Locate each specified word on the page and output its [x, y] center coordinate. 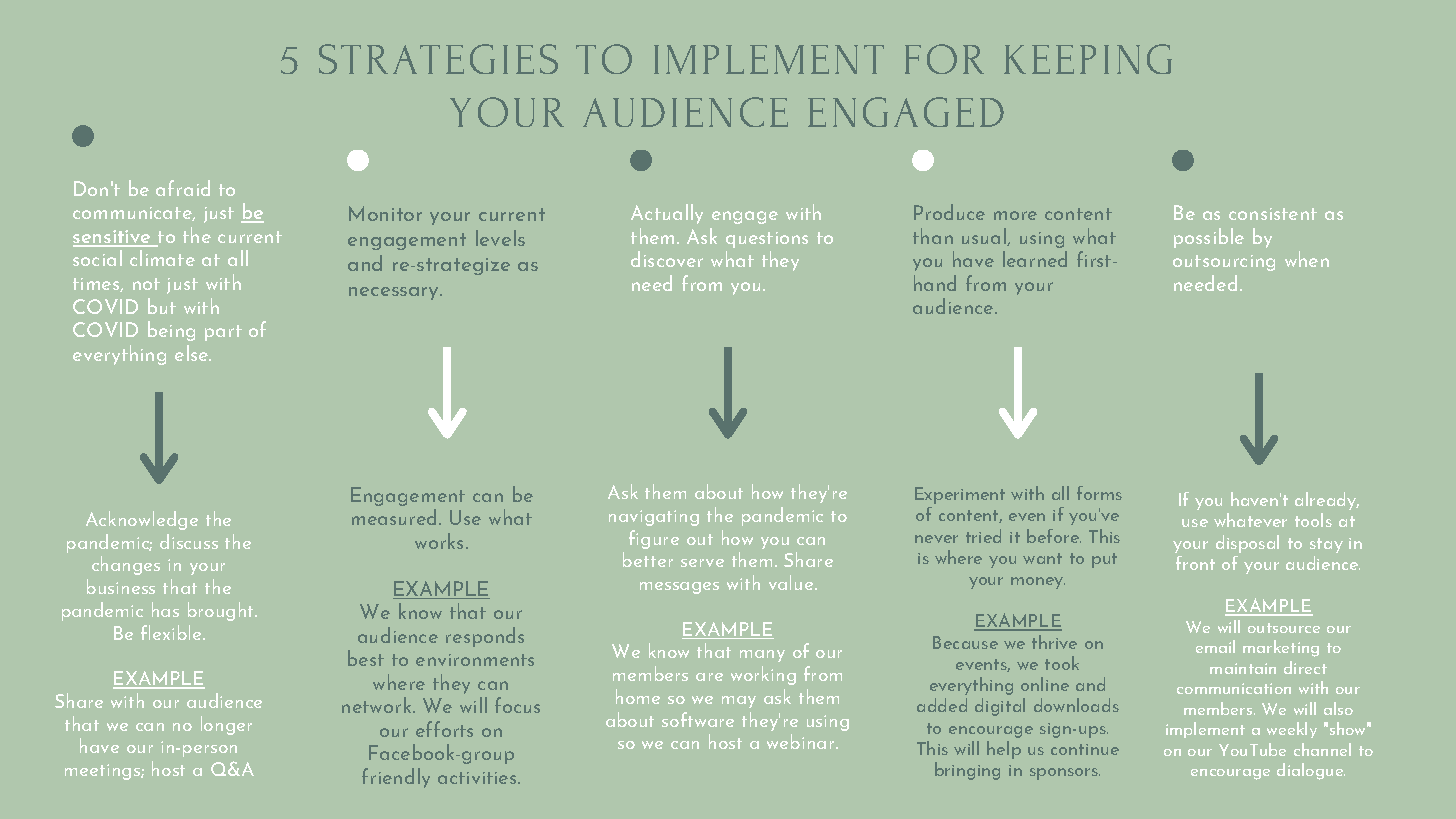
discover [667, 259]
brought [222, 611]
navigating [654, 518]
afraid [183, 188]
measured [396, 517]
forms [1099, 493]
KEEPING [1088, 59]
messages [679, 588]
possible [1209, 238]
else [193, 353]
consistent [1273, 214]
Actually [667, 214]
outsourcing [1224, 263]
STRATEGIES [438, 59]
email [1215, 646]
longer [226, 725]
